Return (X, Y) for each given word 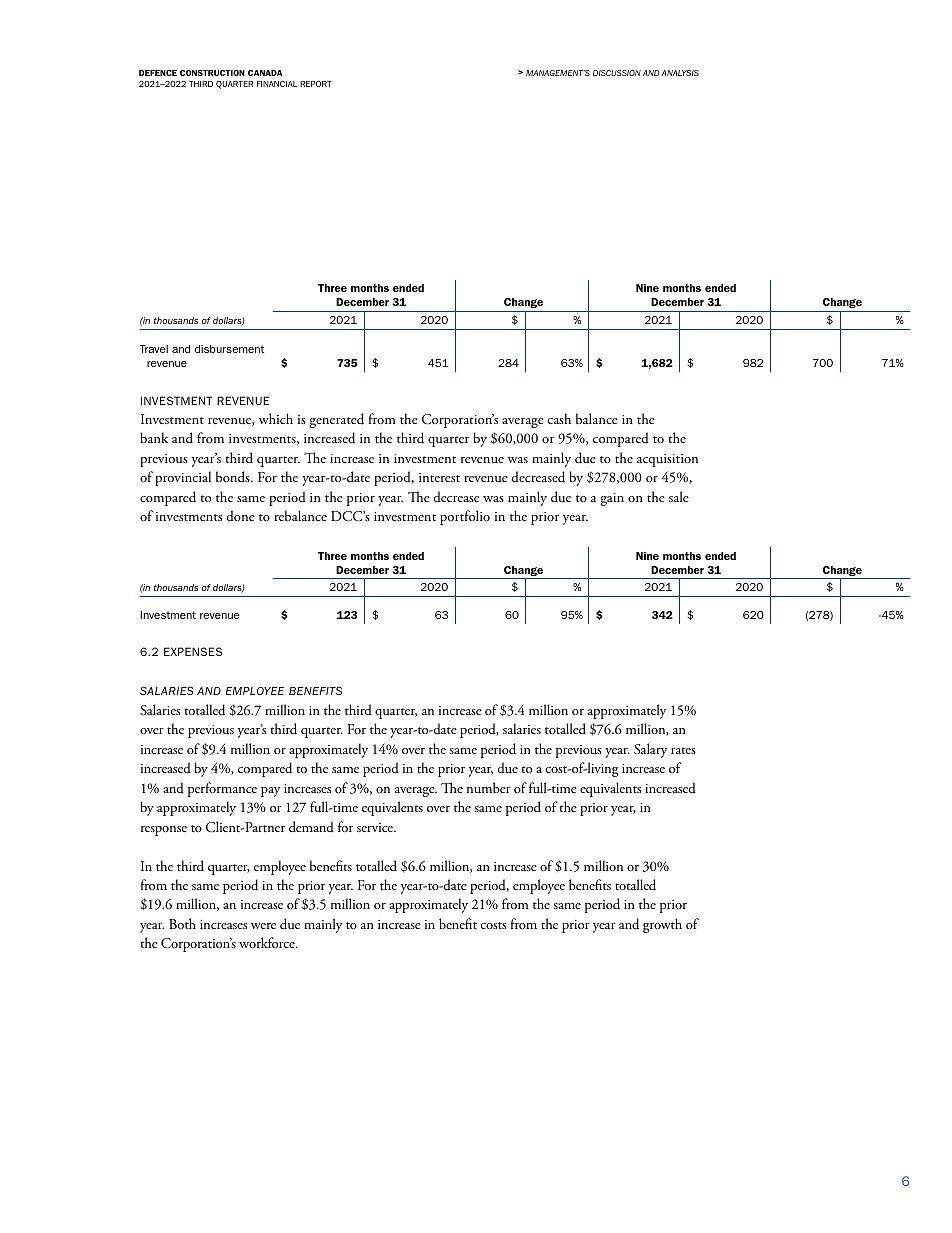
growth (662, 925)
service (376, 827)
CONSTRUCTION (212, 73)
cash (559, 418)
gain (612, 499)
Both (182, 923)
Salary (651, 750)
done (241, 515)
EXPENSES (193, 651)
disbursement (229, 349)
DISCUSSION (617, 73)
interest (439, 477)
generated (336, 420)
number (489, 788)
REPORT (315, 84)
